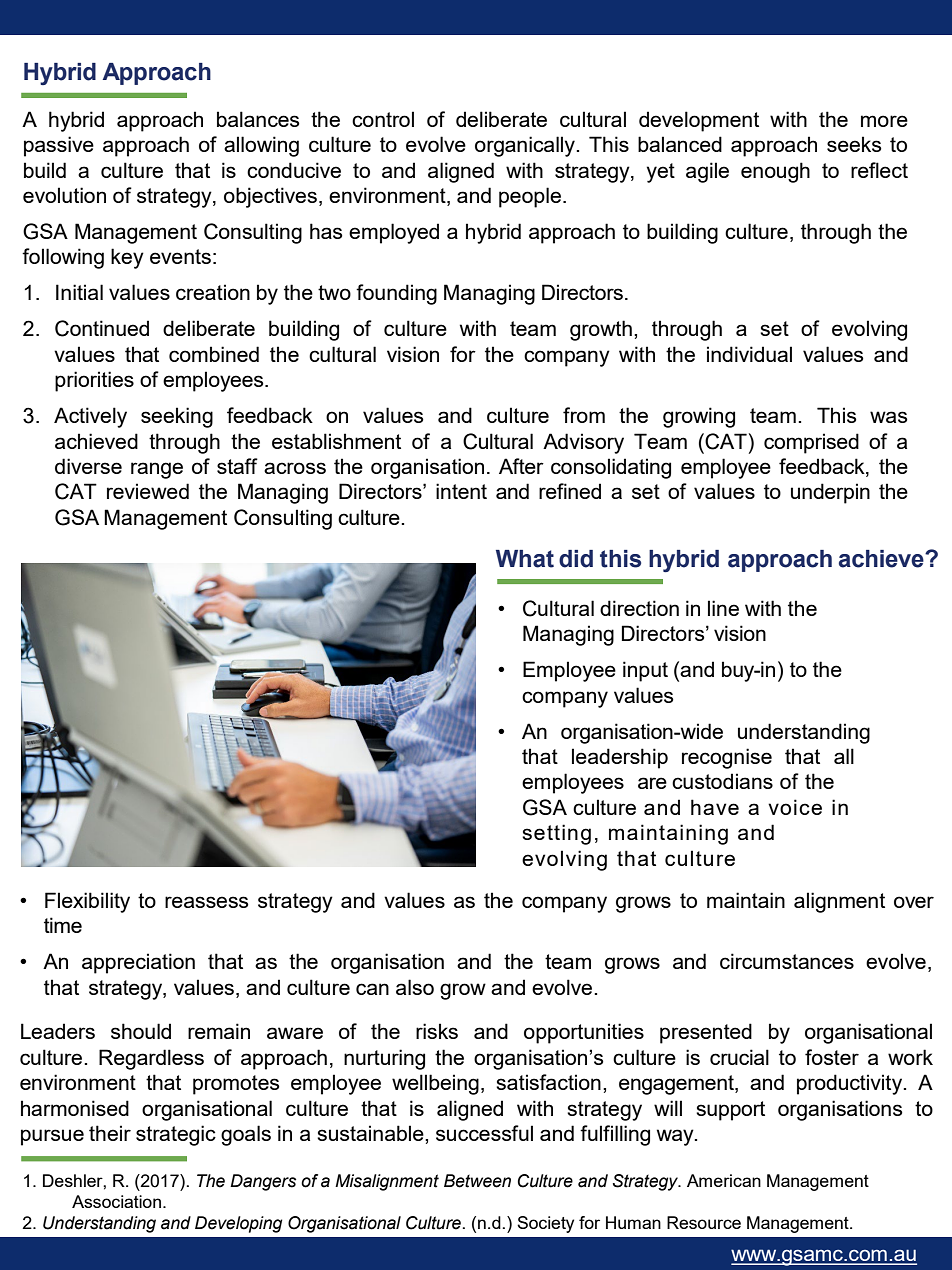 This document has height=1270, width=952. Describe the element at coordinates (59, 146) in the document. I see `passive` at that location.
